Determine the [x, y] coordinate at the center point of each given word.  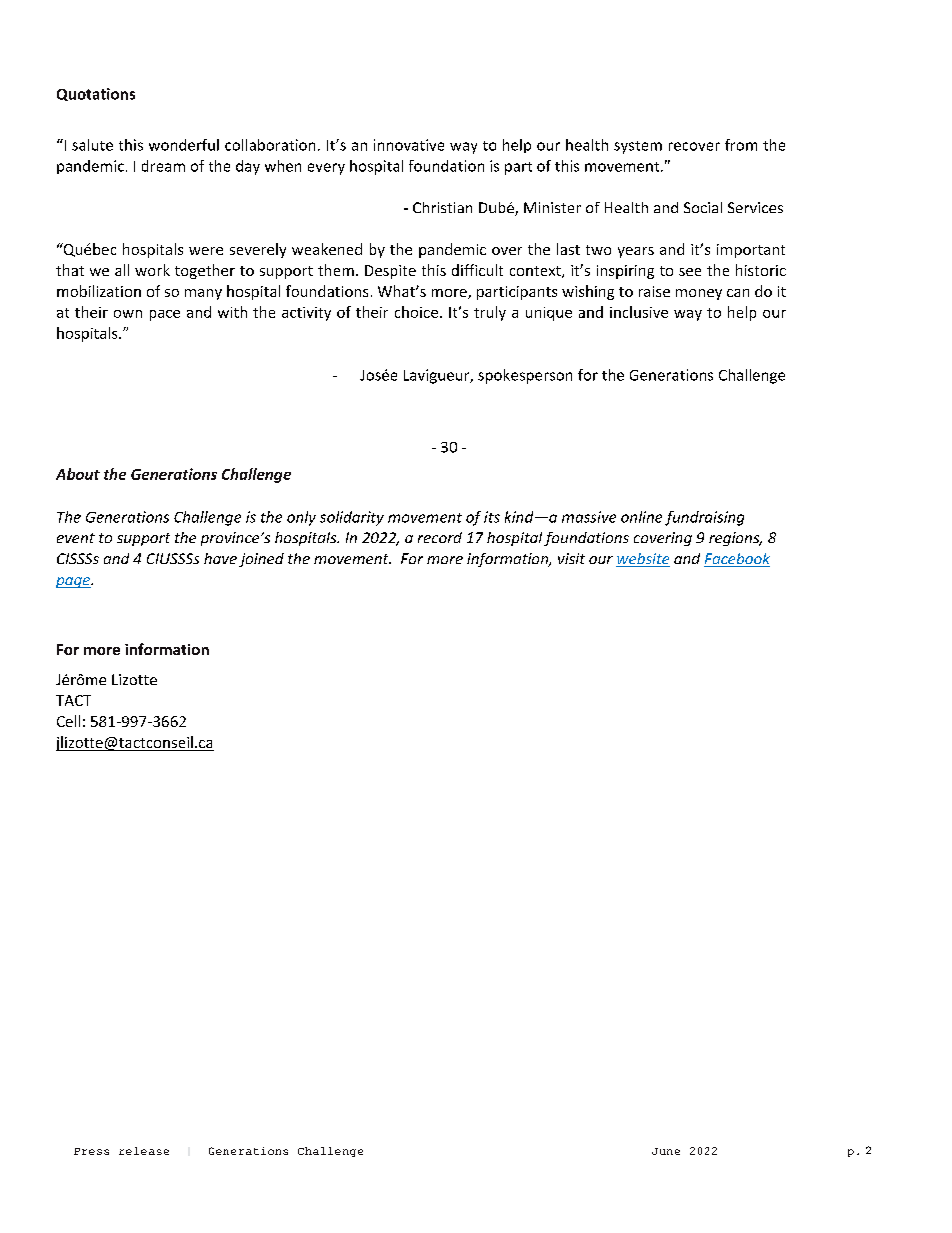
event [76, 538]
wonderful [184, 145]
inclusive [639, 312]
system [638, 147]
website [643, 560]
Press [91, 1151]
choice [416, 312]
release [144, 1151]
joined [261, 560]
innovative [409, 145]
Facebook [737, 560]
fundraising [704, 518]
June [666, 1151]
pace [165, 315]
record [440, 537]
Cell [68, 721]
